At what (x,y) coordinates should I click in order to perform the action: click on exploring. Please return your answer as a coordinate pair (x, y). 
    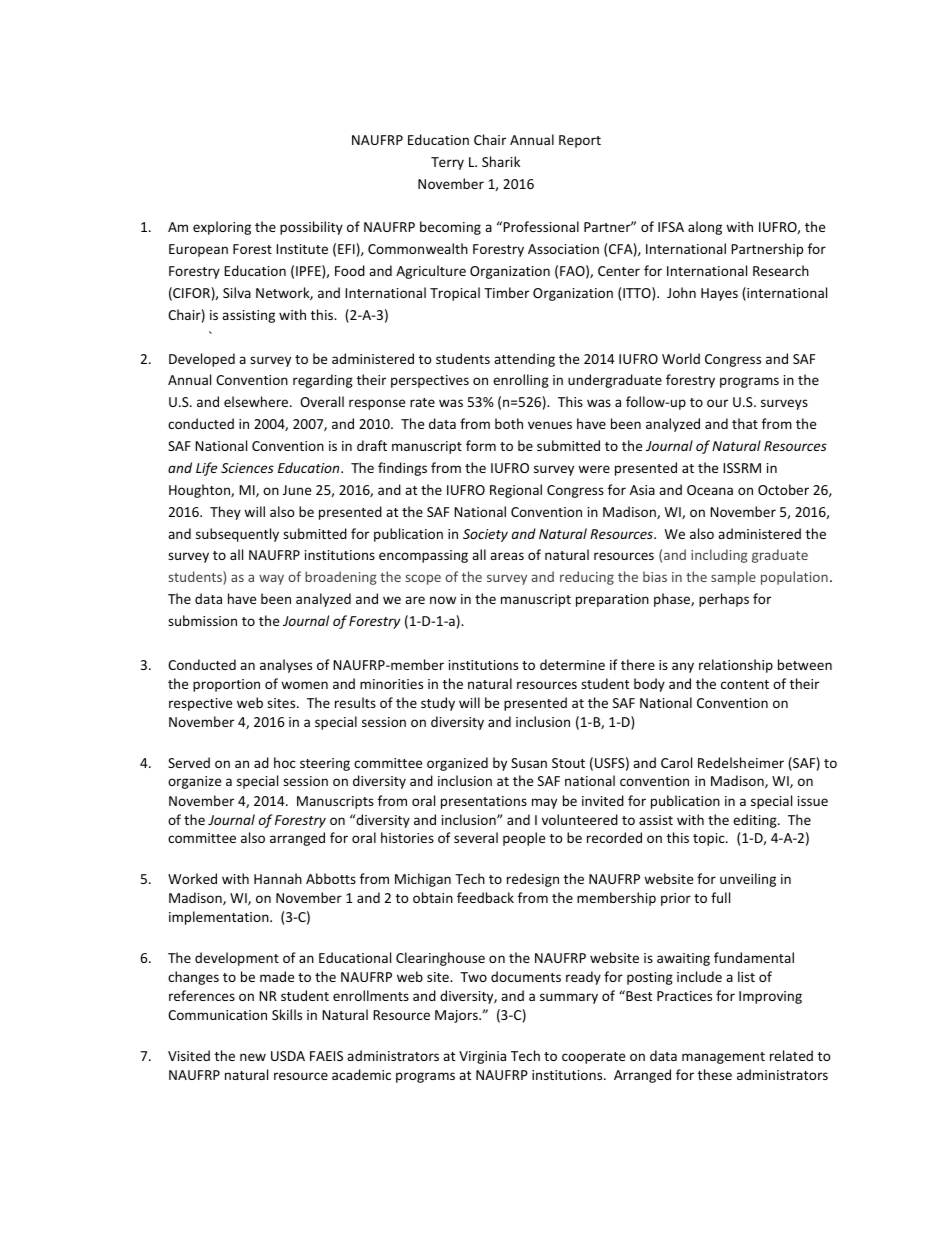
    Looking at the image, I should click on (222, 228).
